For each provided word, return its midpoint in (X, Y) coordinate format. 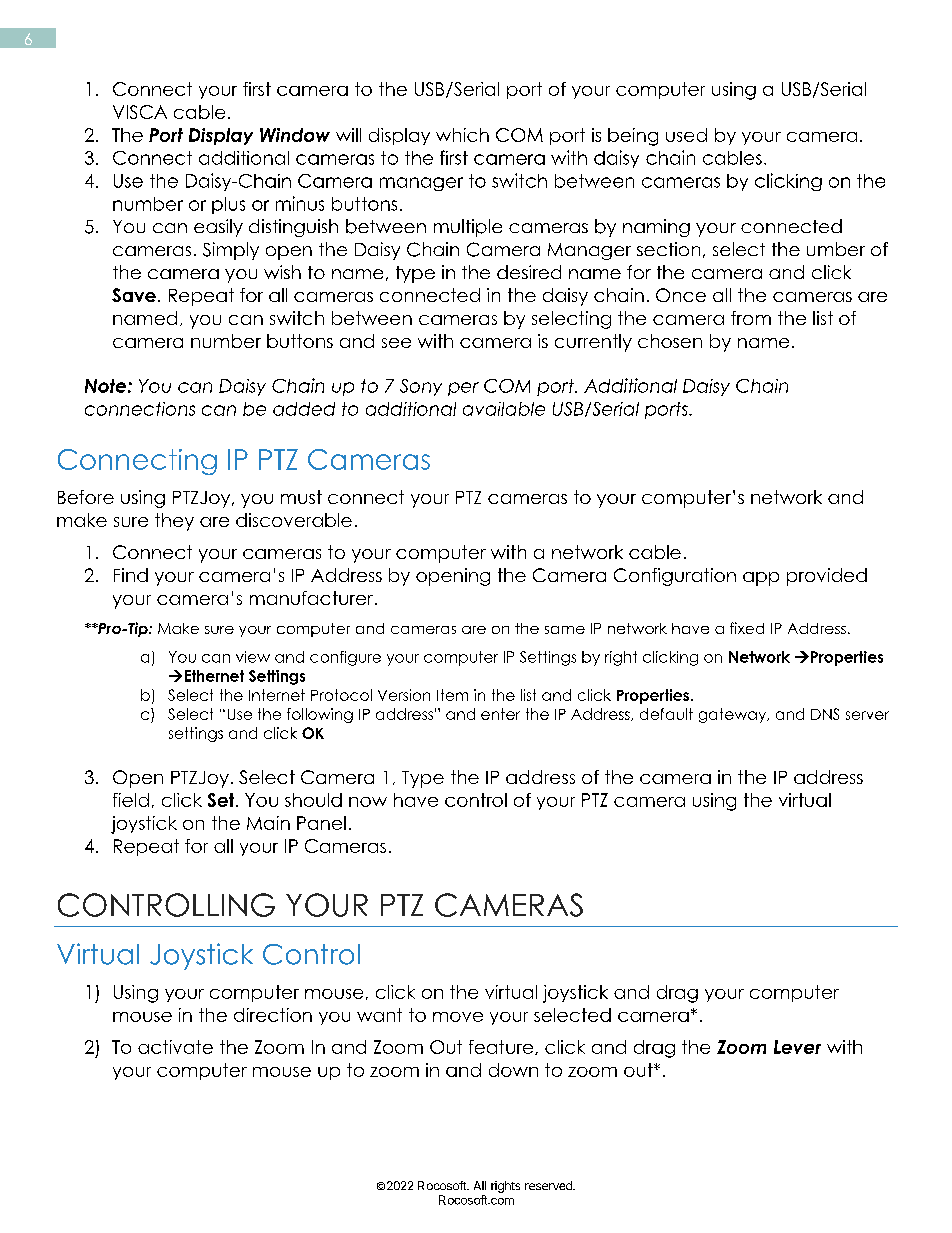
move (458, 1017)
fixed (747, 628)
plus (228, 205)
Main (268, 823)
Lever (797, 1047)
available (504, 409)
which (462, 135)
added (304, 409)
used (686, 135)
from (751, 318)
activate (175, 1047)
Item (452, 695)
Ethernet (214, 676)
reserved (549, 1185)
